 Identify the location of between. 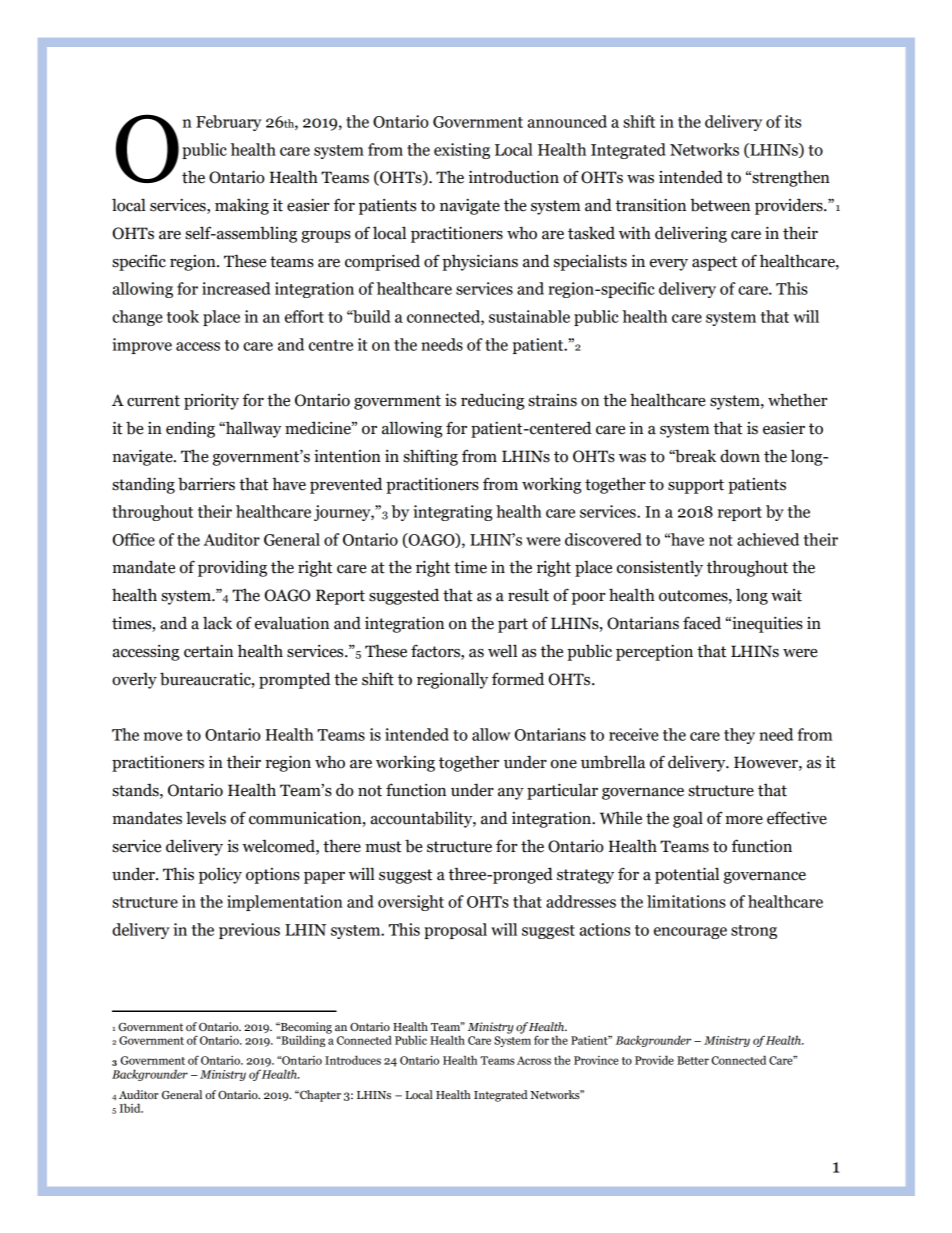
(720, 205).
